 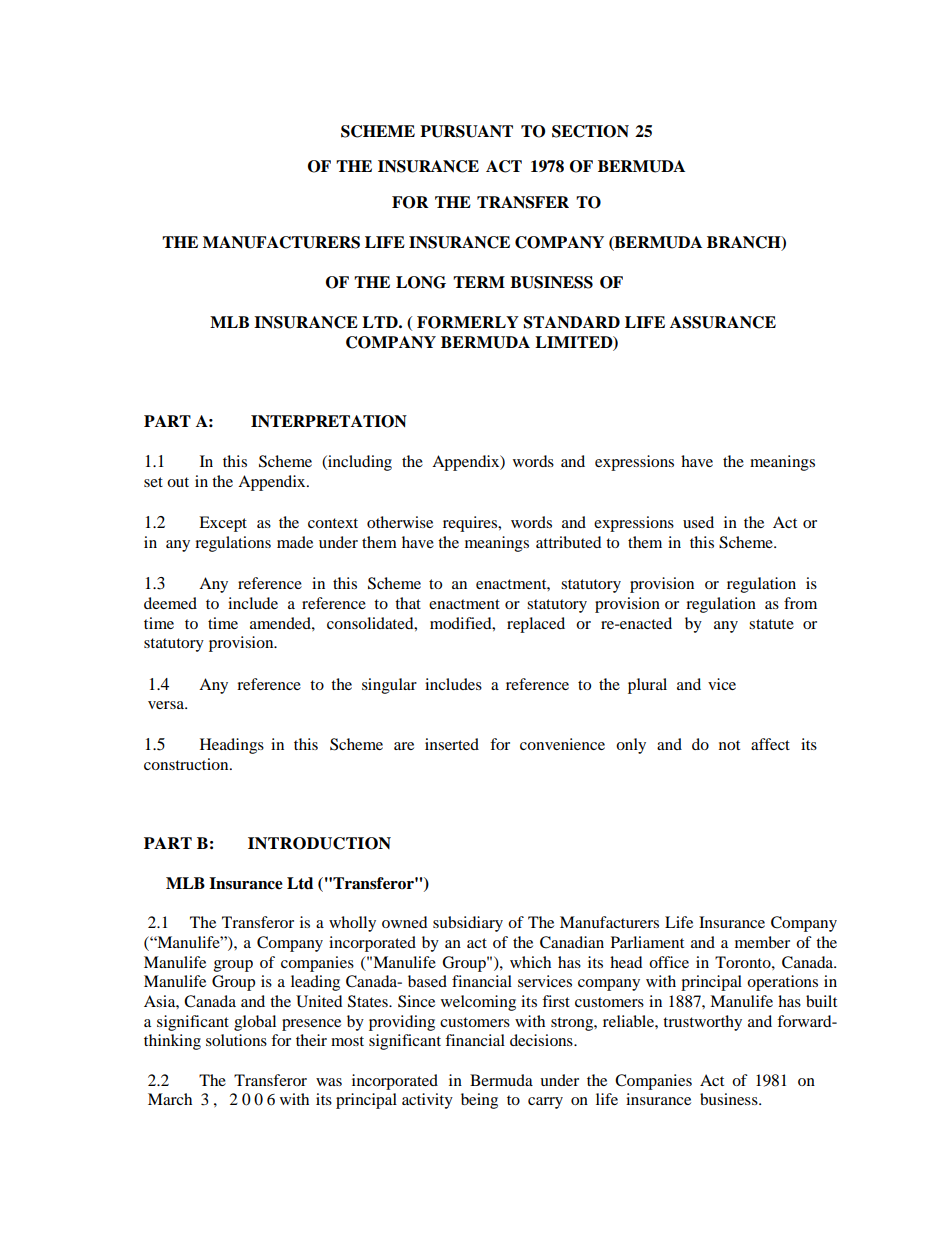 What do you see at coordinates (187, 764) in the document?
I see `construction` at bounding box center [187, 764].
